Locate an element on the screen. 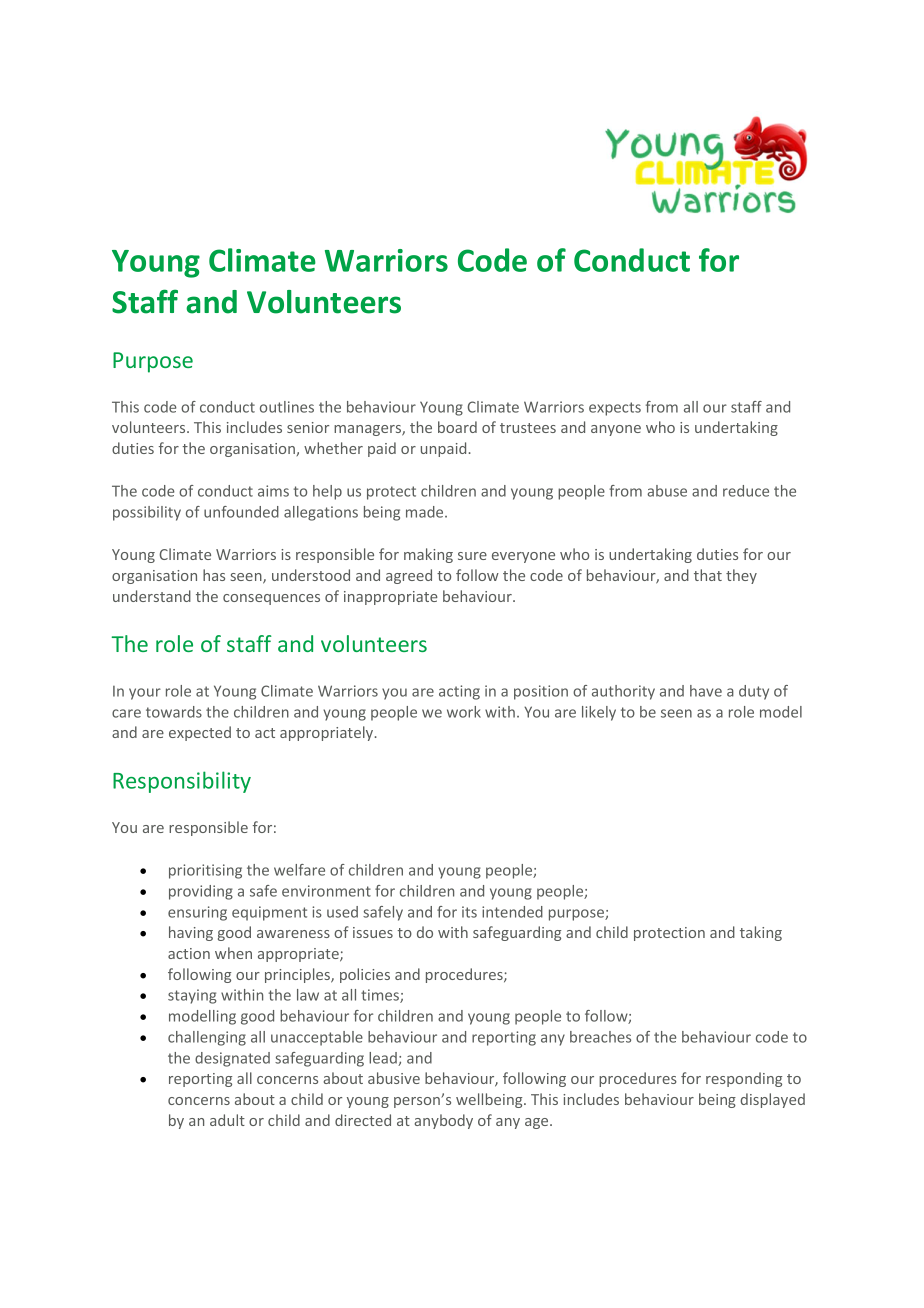 This screenshot has width=924, height=1308. has is located at coordinates (214, 575).
